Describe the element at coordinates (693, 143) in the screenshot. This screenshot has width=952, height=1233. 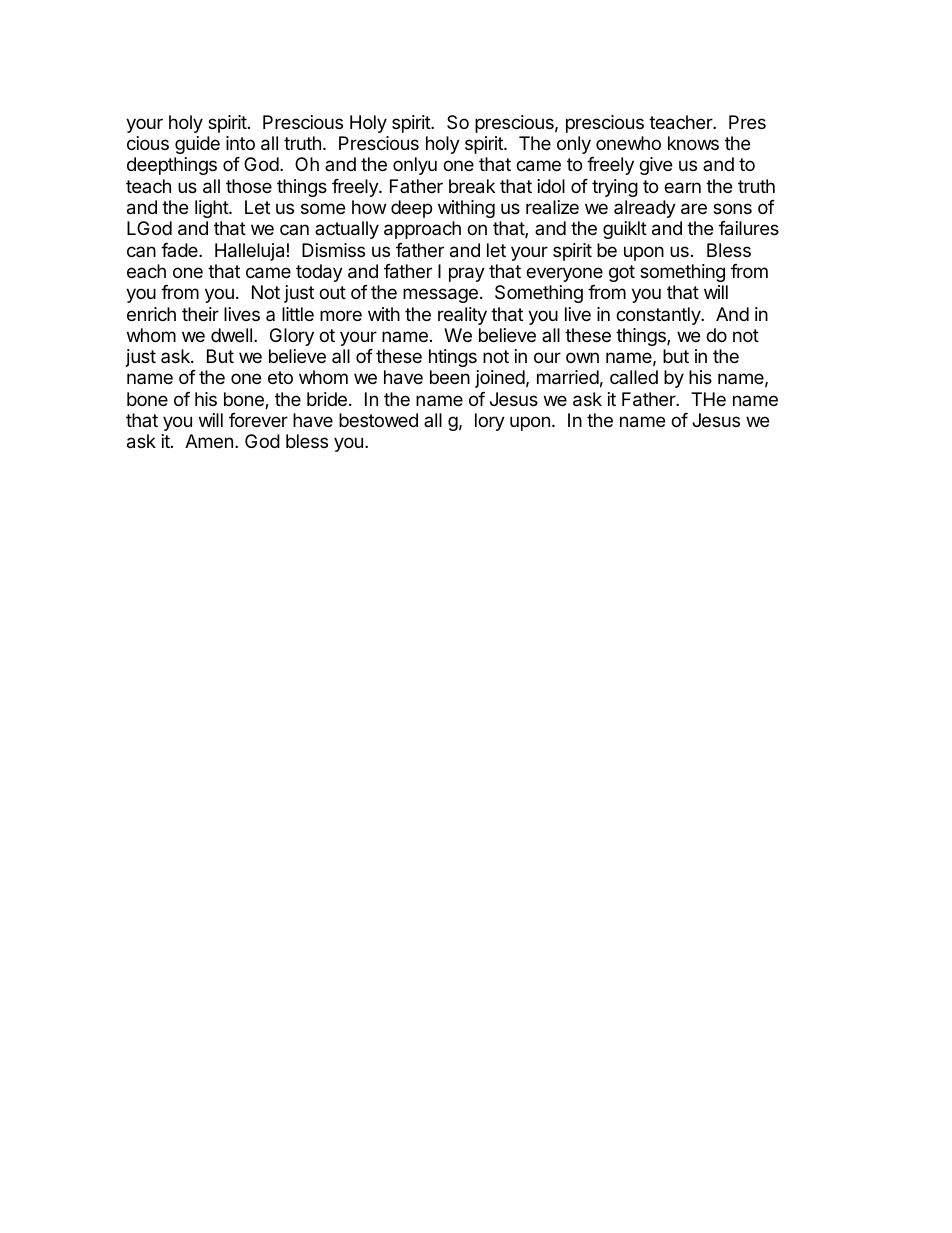
I see `knows` at that location.
